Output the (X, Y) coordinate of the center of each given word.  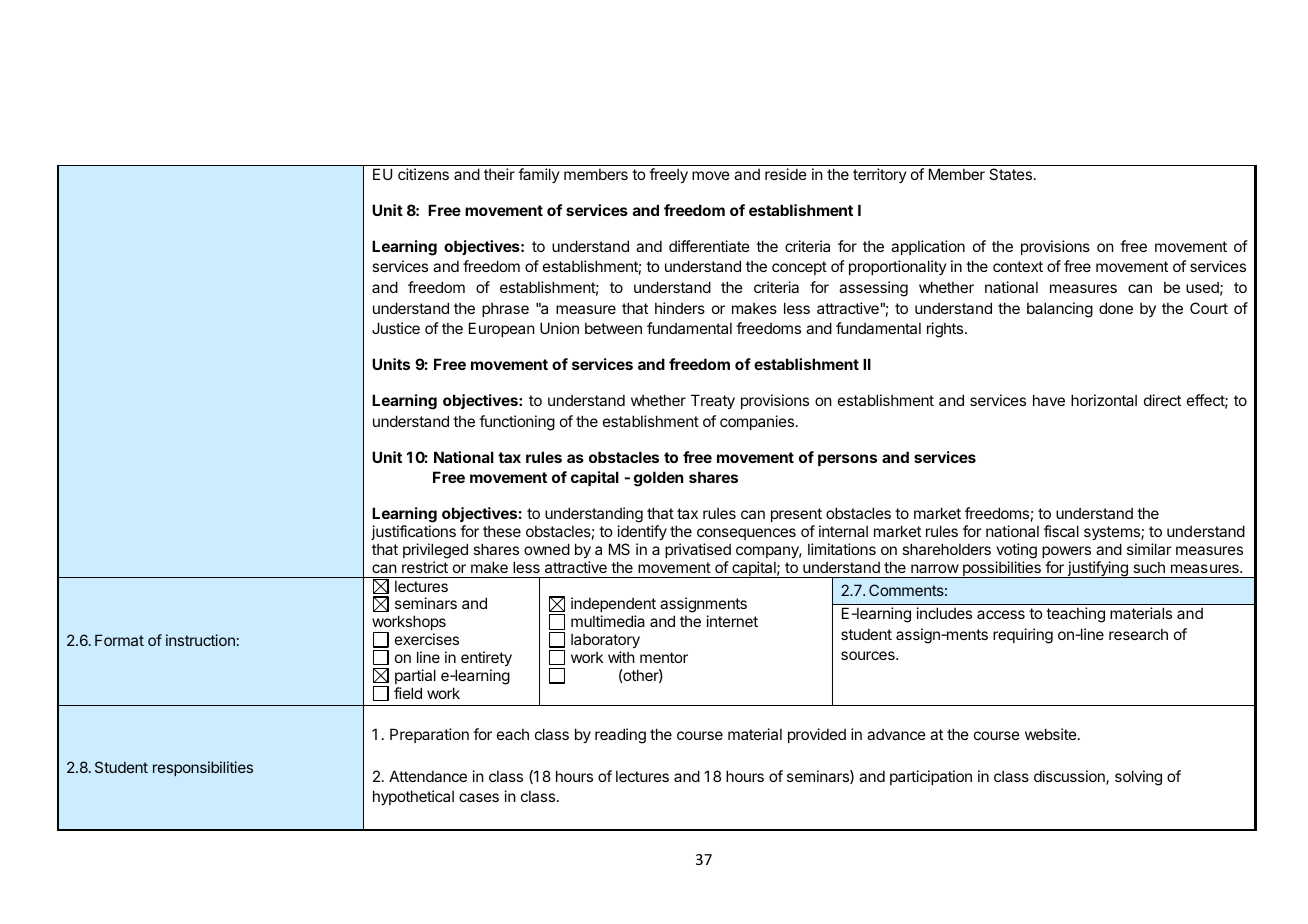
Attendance (428, 776)
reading (620, 736)
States (1010, 174)
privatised (698, 550)
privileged (435, 551)
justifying (1097, 569)
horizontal (1104, 400)
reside (786, 174)
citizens (423, 174)
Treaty (713, 401)
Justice (396, 328)
